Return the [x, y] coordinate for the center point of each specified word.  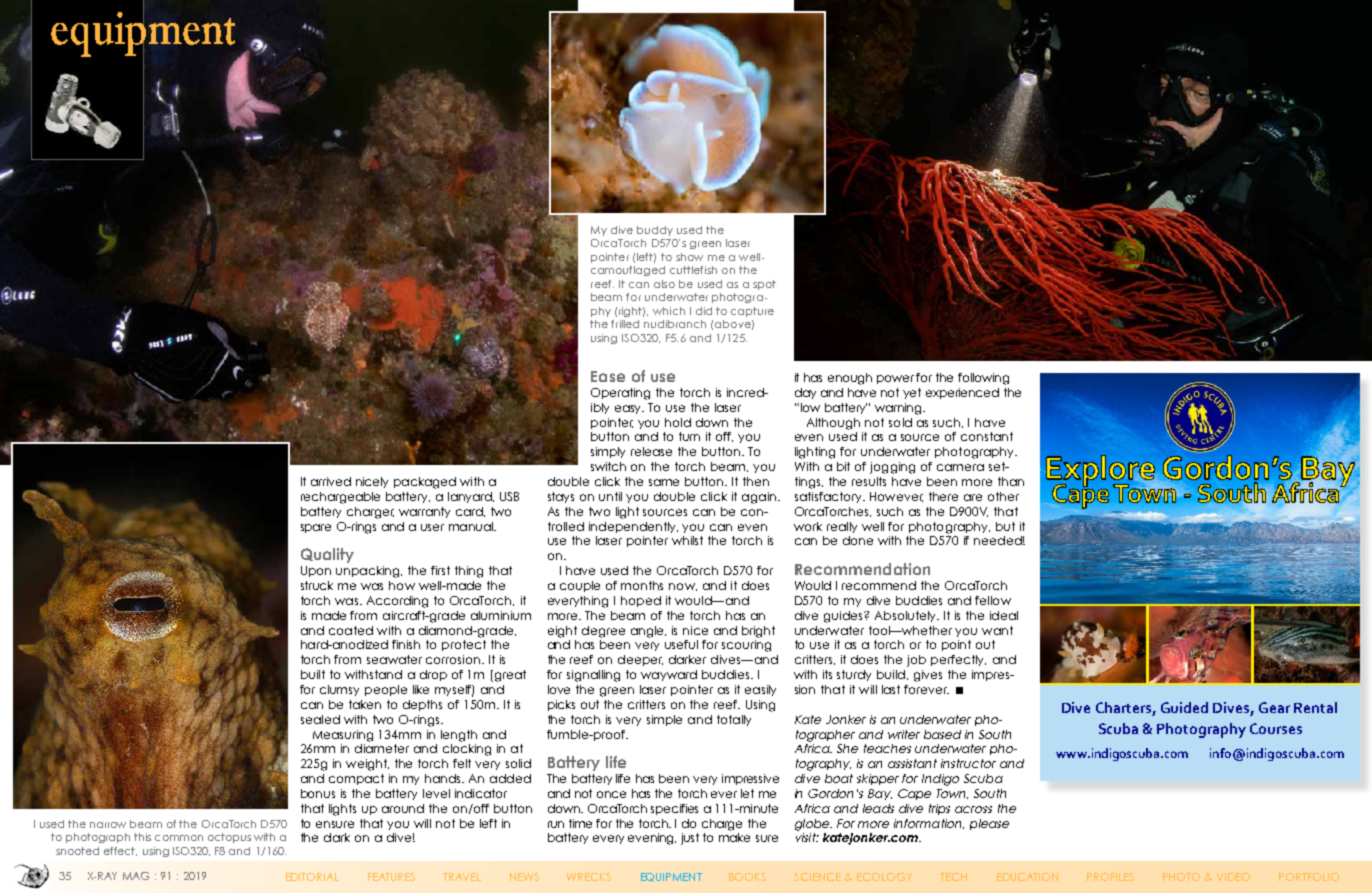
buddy [655, 231]
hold [678, 422]
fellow [993, 600]
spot [764, 285]
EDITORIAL [312, 877]
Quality [327, 555]
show [689, 257]
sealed [320, 719]
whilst [687, 540]
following [983, 379]
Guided [1184, 707]
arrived [331, 481]
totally [734, 720]
